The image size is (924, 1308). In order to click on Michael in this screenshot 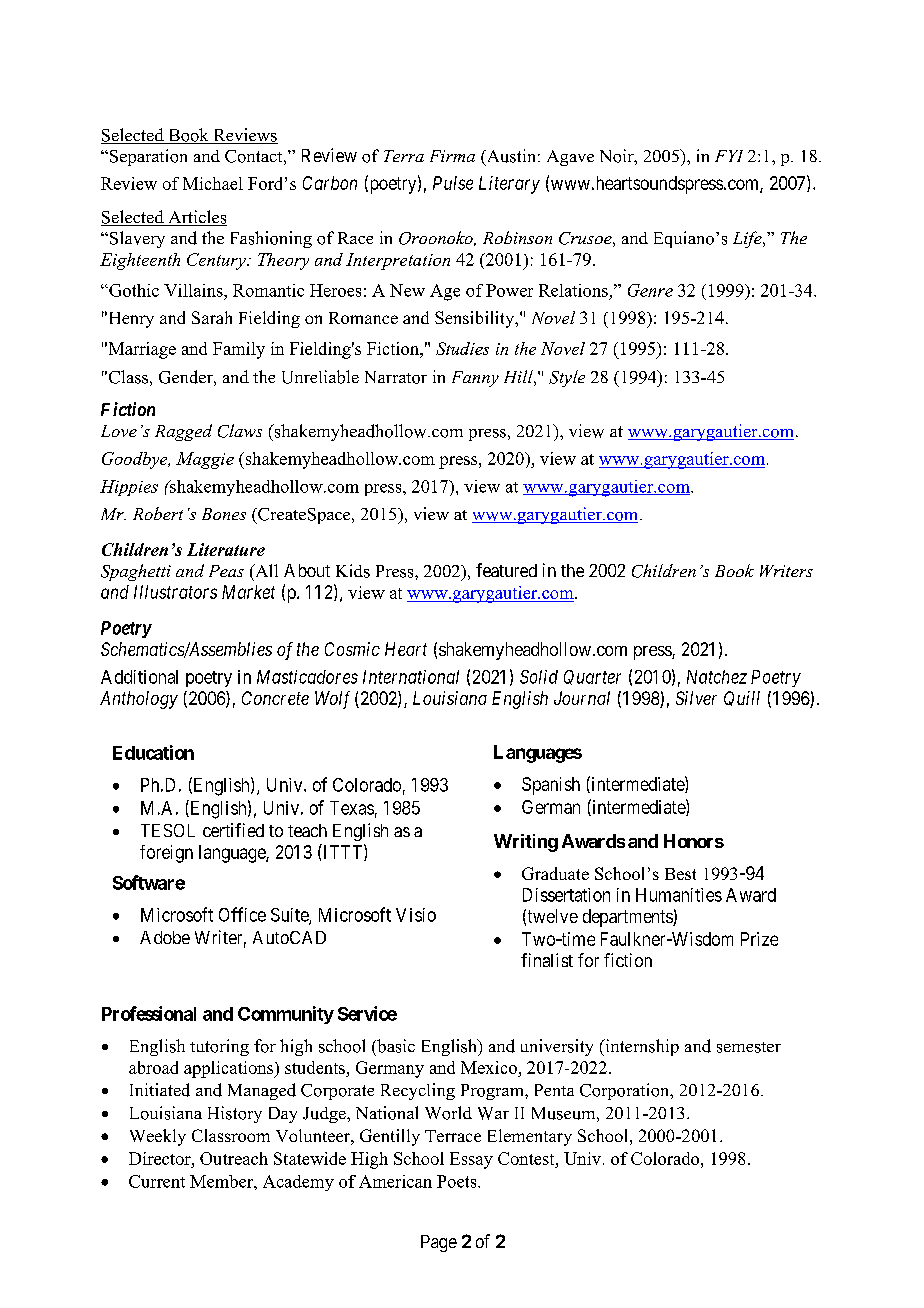, I will do `click(213, 183)`.
